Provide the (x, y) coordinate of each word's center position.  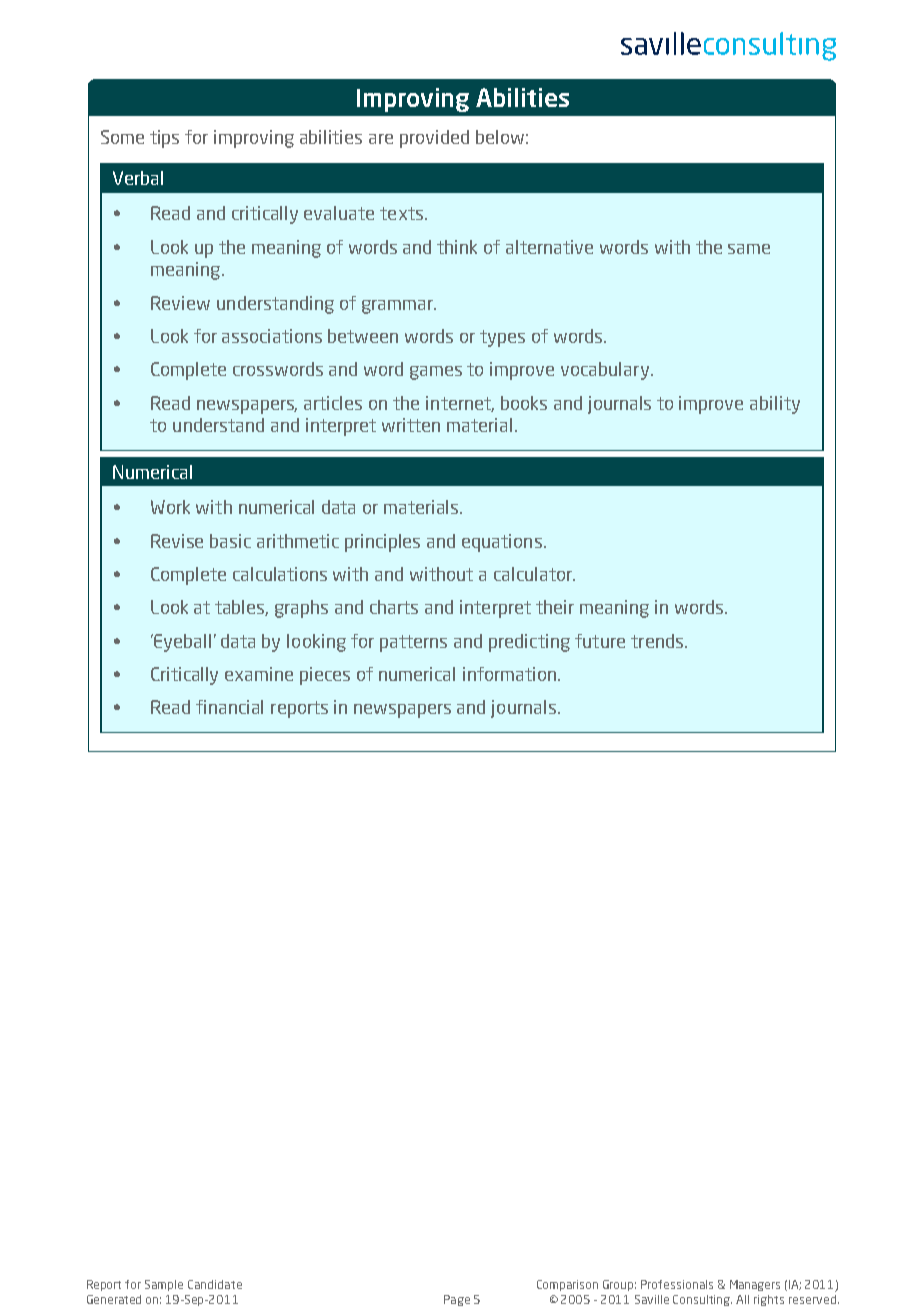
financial (229, 707)
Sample (164, 1285)
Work (170, 507)
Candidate (215, 1284)
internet (460, 404)
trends (657, 641)
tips (164, 139)
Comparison (567, 1285)
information (511, 674)
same (749, 249)
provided (434, 139)
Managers (755, 1285)
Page (457, 1300)
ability (775, 405)
